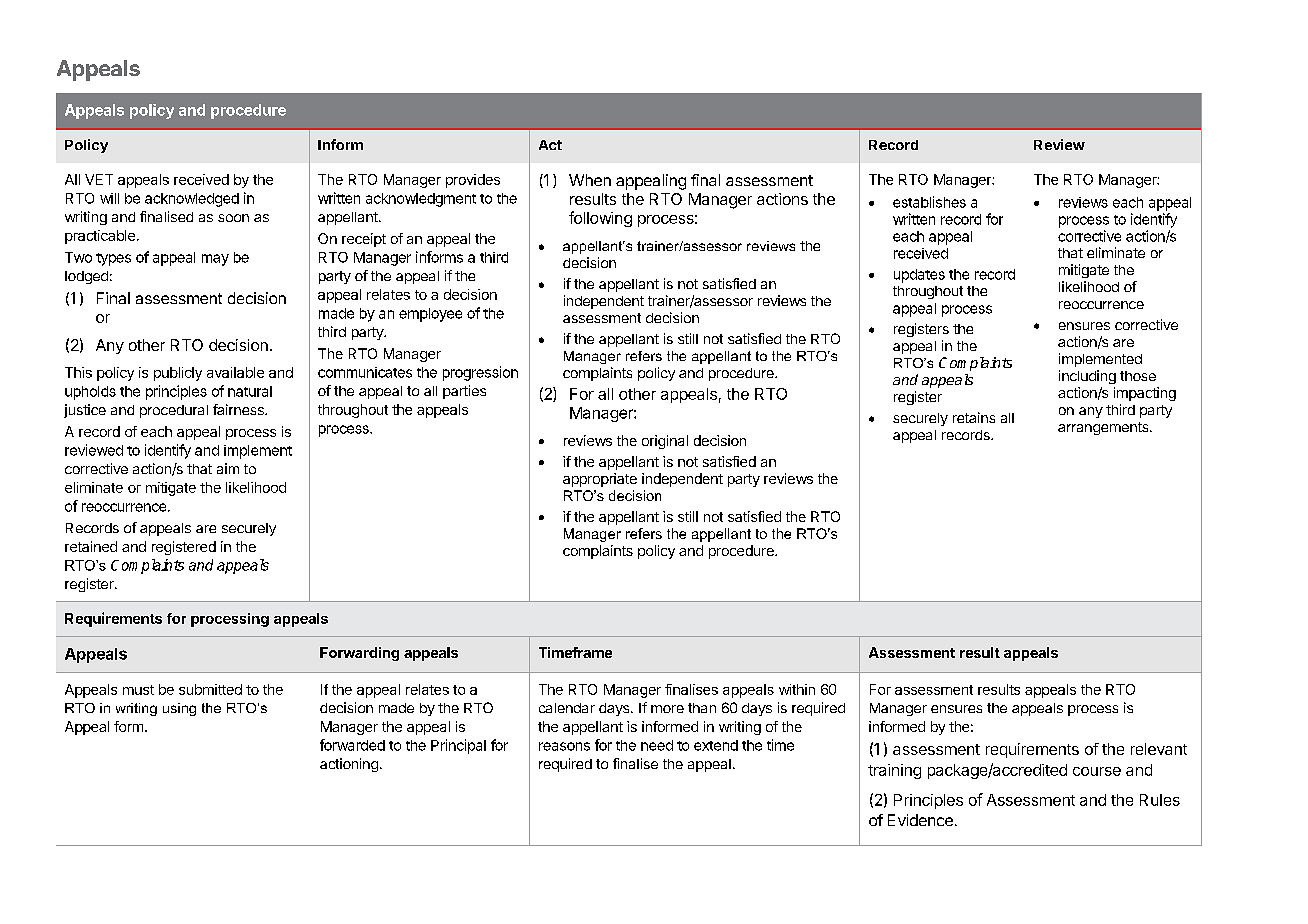 Image resolution: width=1308 pixels, height=924 pixels. Describe the element at coordinates (590, 180) in the screenshot. I see `When` at that location.
